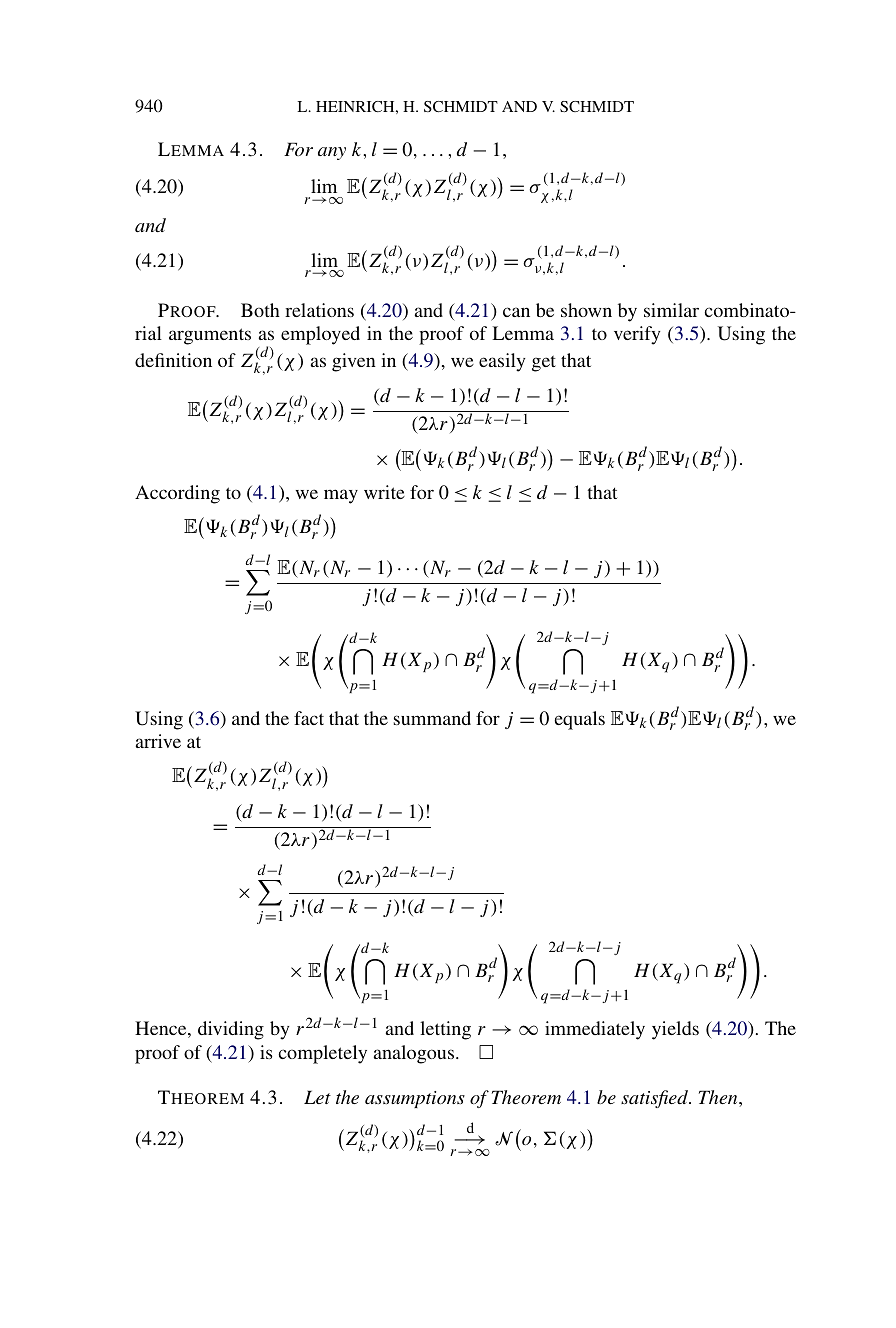 The width and height of the screenshot is (896, 1328). What do you see at coordinates (579, 720) in the screenshot?
I see `equals` at bounding box center [579, 720].
